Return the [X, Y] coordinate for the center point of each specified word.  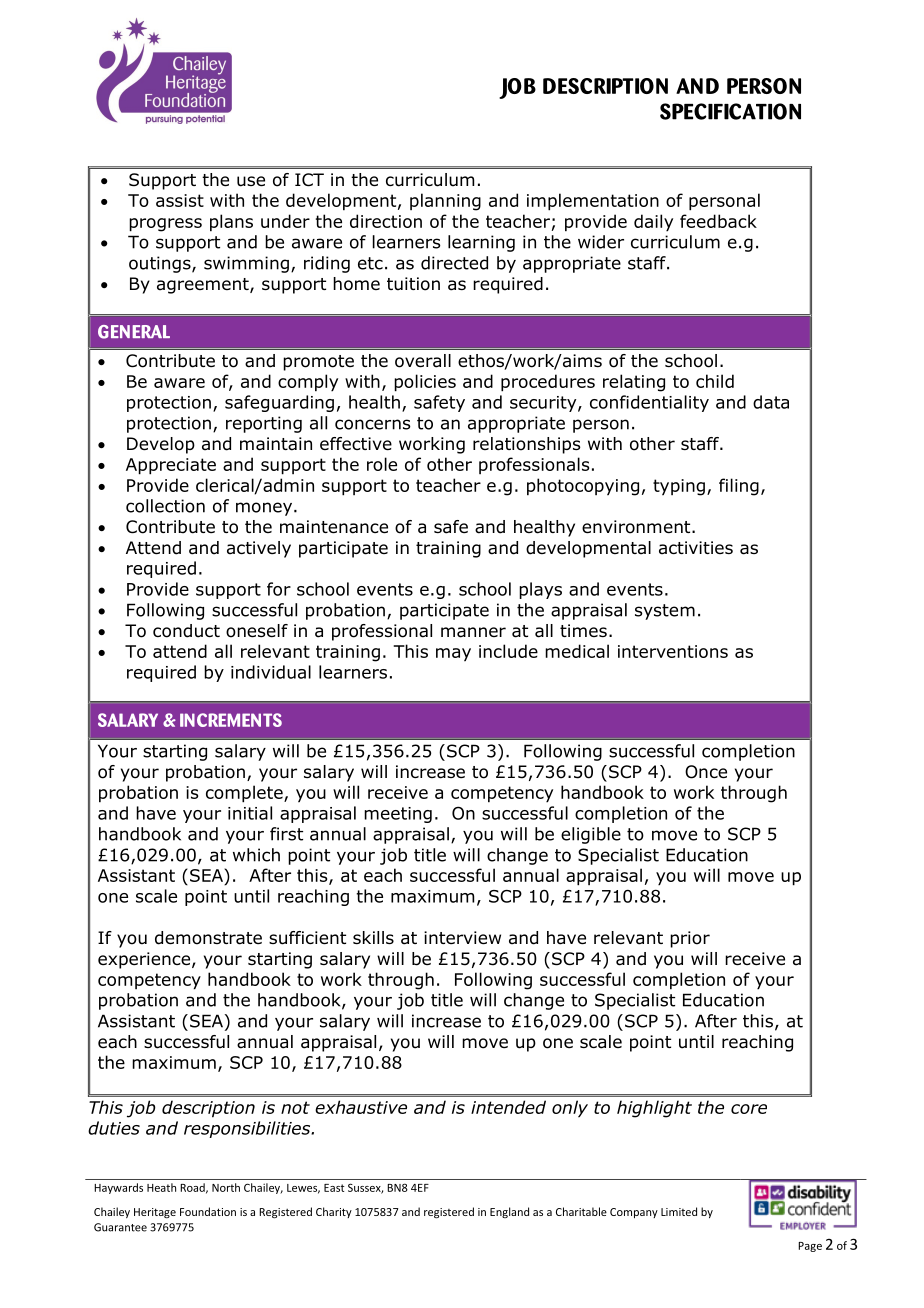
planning [445, 202]
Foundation [208, 1211]
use [251, 181]
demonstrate [208, 938]
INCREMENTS [231, 720]
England [509, 1212]
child [715, 381]
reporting [264, 424]
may [453, 655]
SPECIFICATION [730, 111]
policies [425, 383]
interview [462, 938]
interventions [673, 651]
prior [690, 939]
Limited [679, 1211]
